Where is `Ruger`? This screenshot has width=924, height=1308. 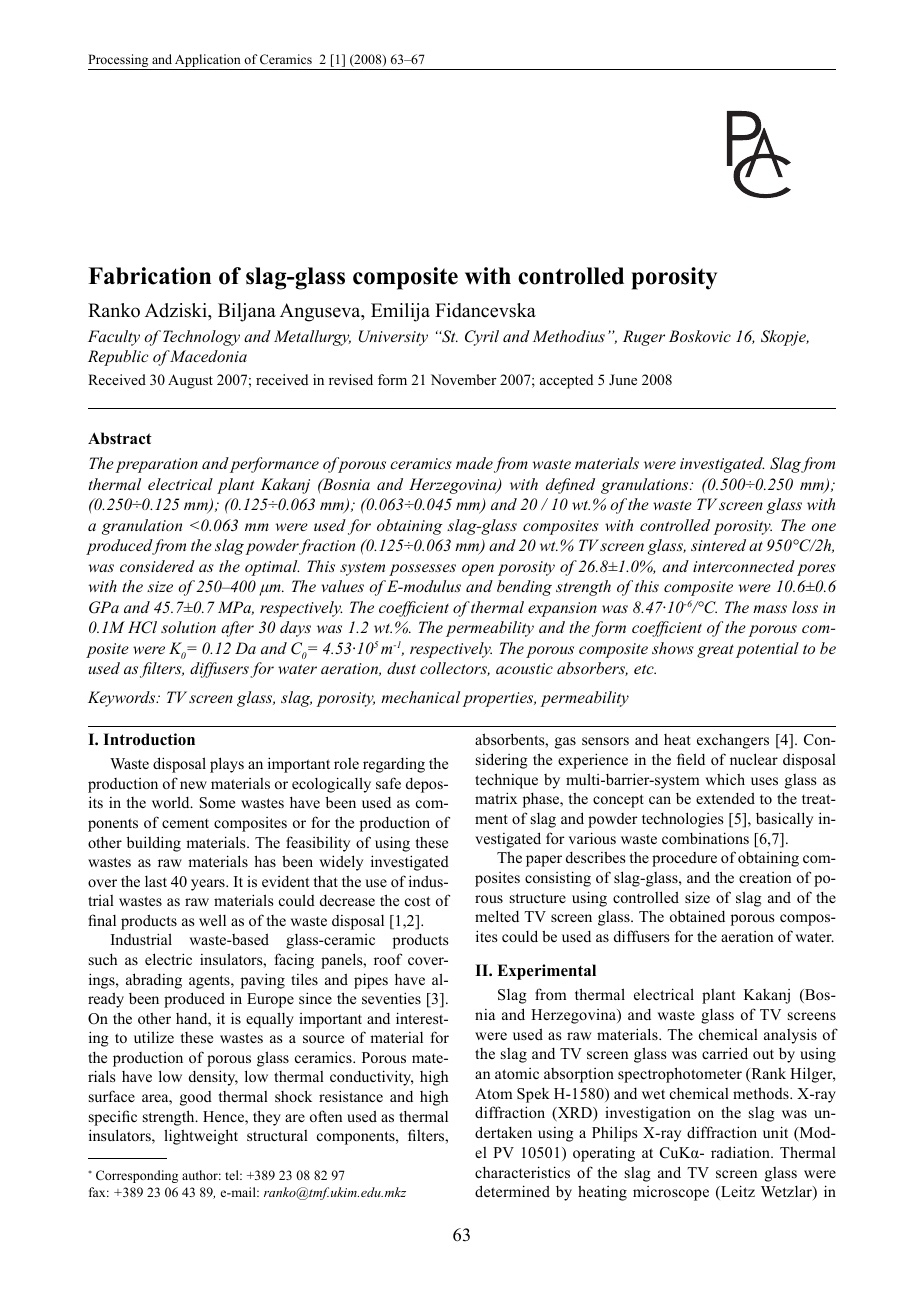
Ruger is located at coordinates (644, 338).
